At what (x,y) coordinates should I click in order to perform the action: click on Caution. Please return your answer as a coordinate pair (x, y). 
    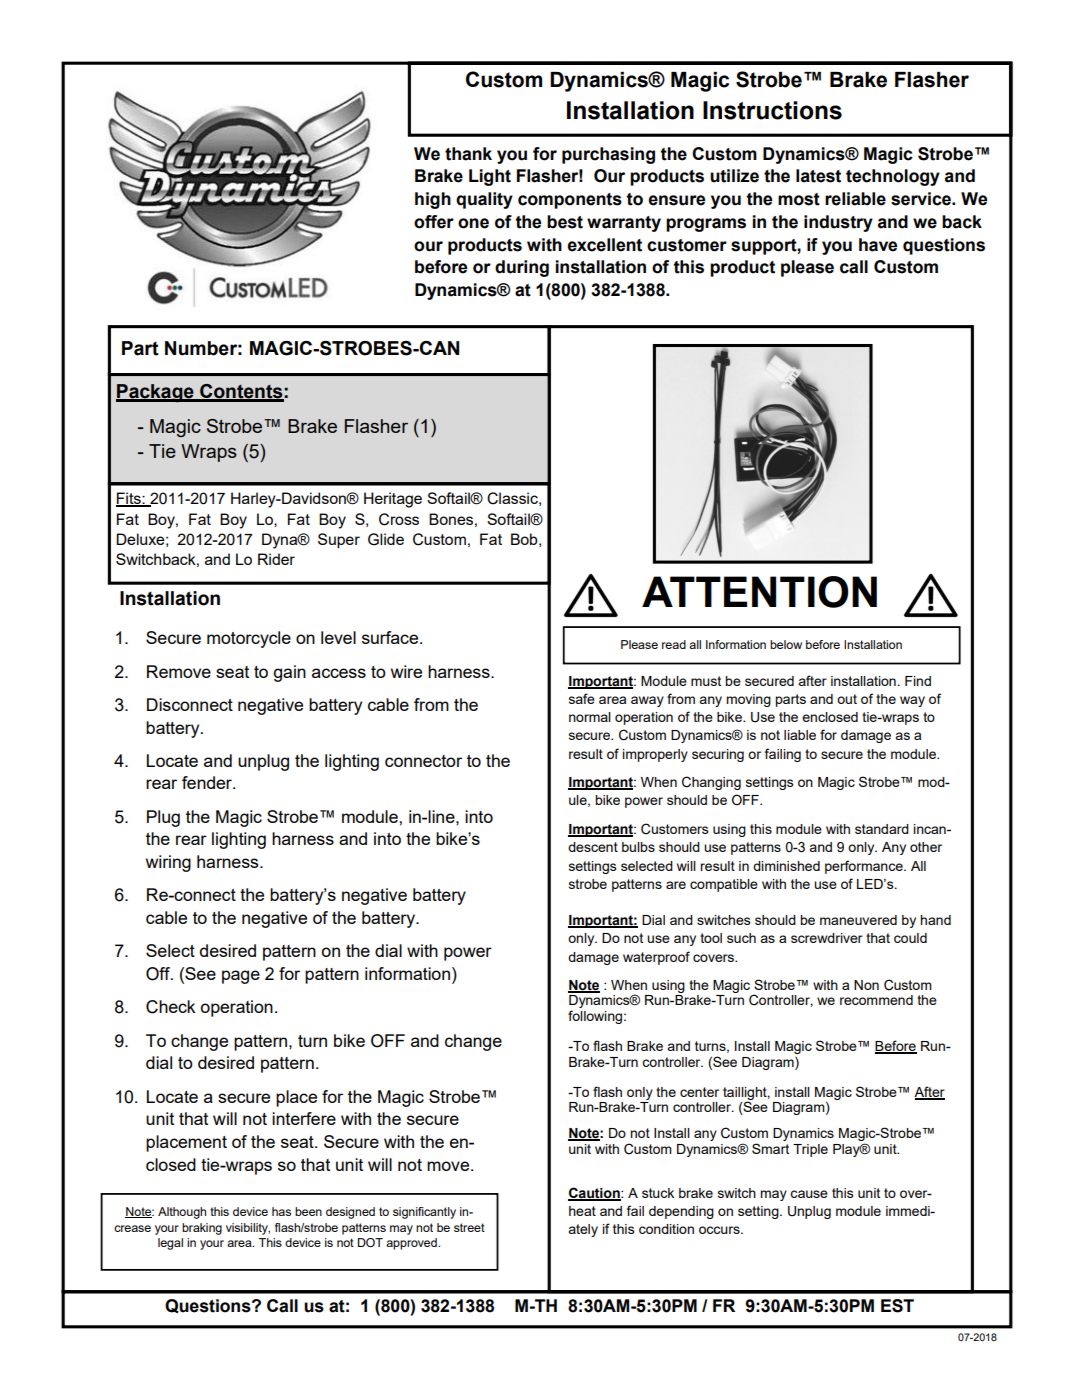
    Looking at the image, I should click on (595, 1193).
